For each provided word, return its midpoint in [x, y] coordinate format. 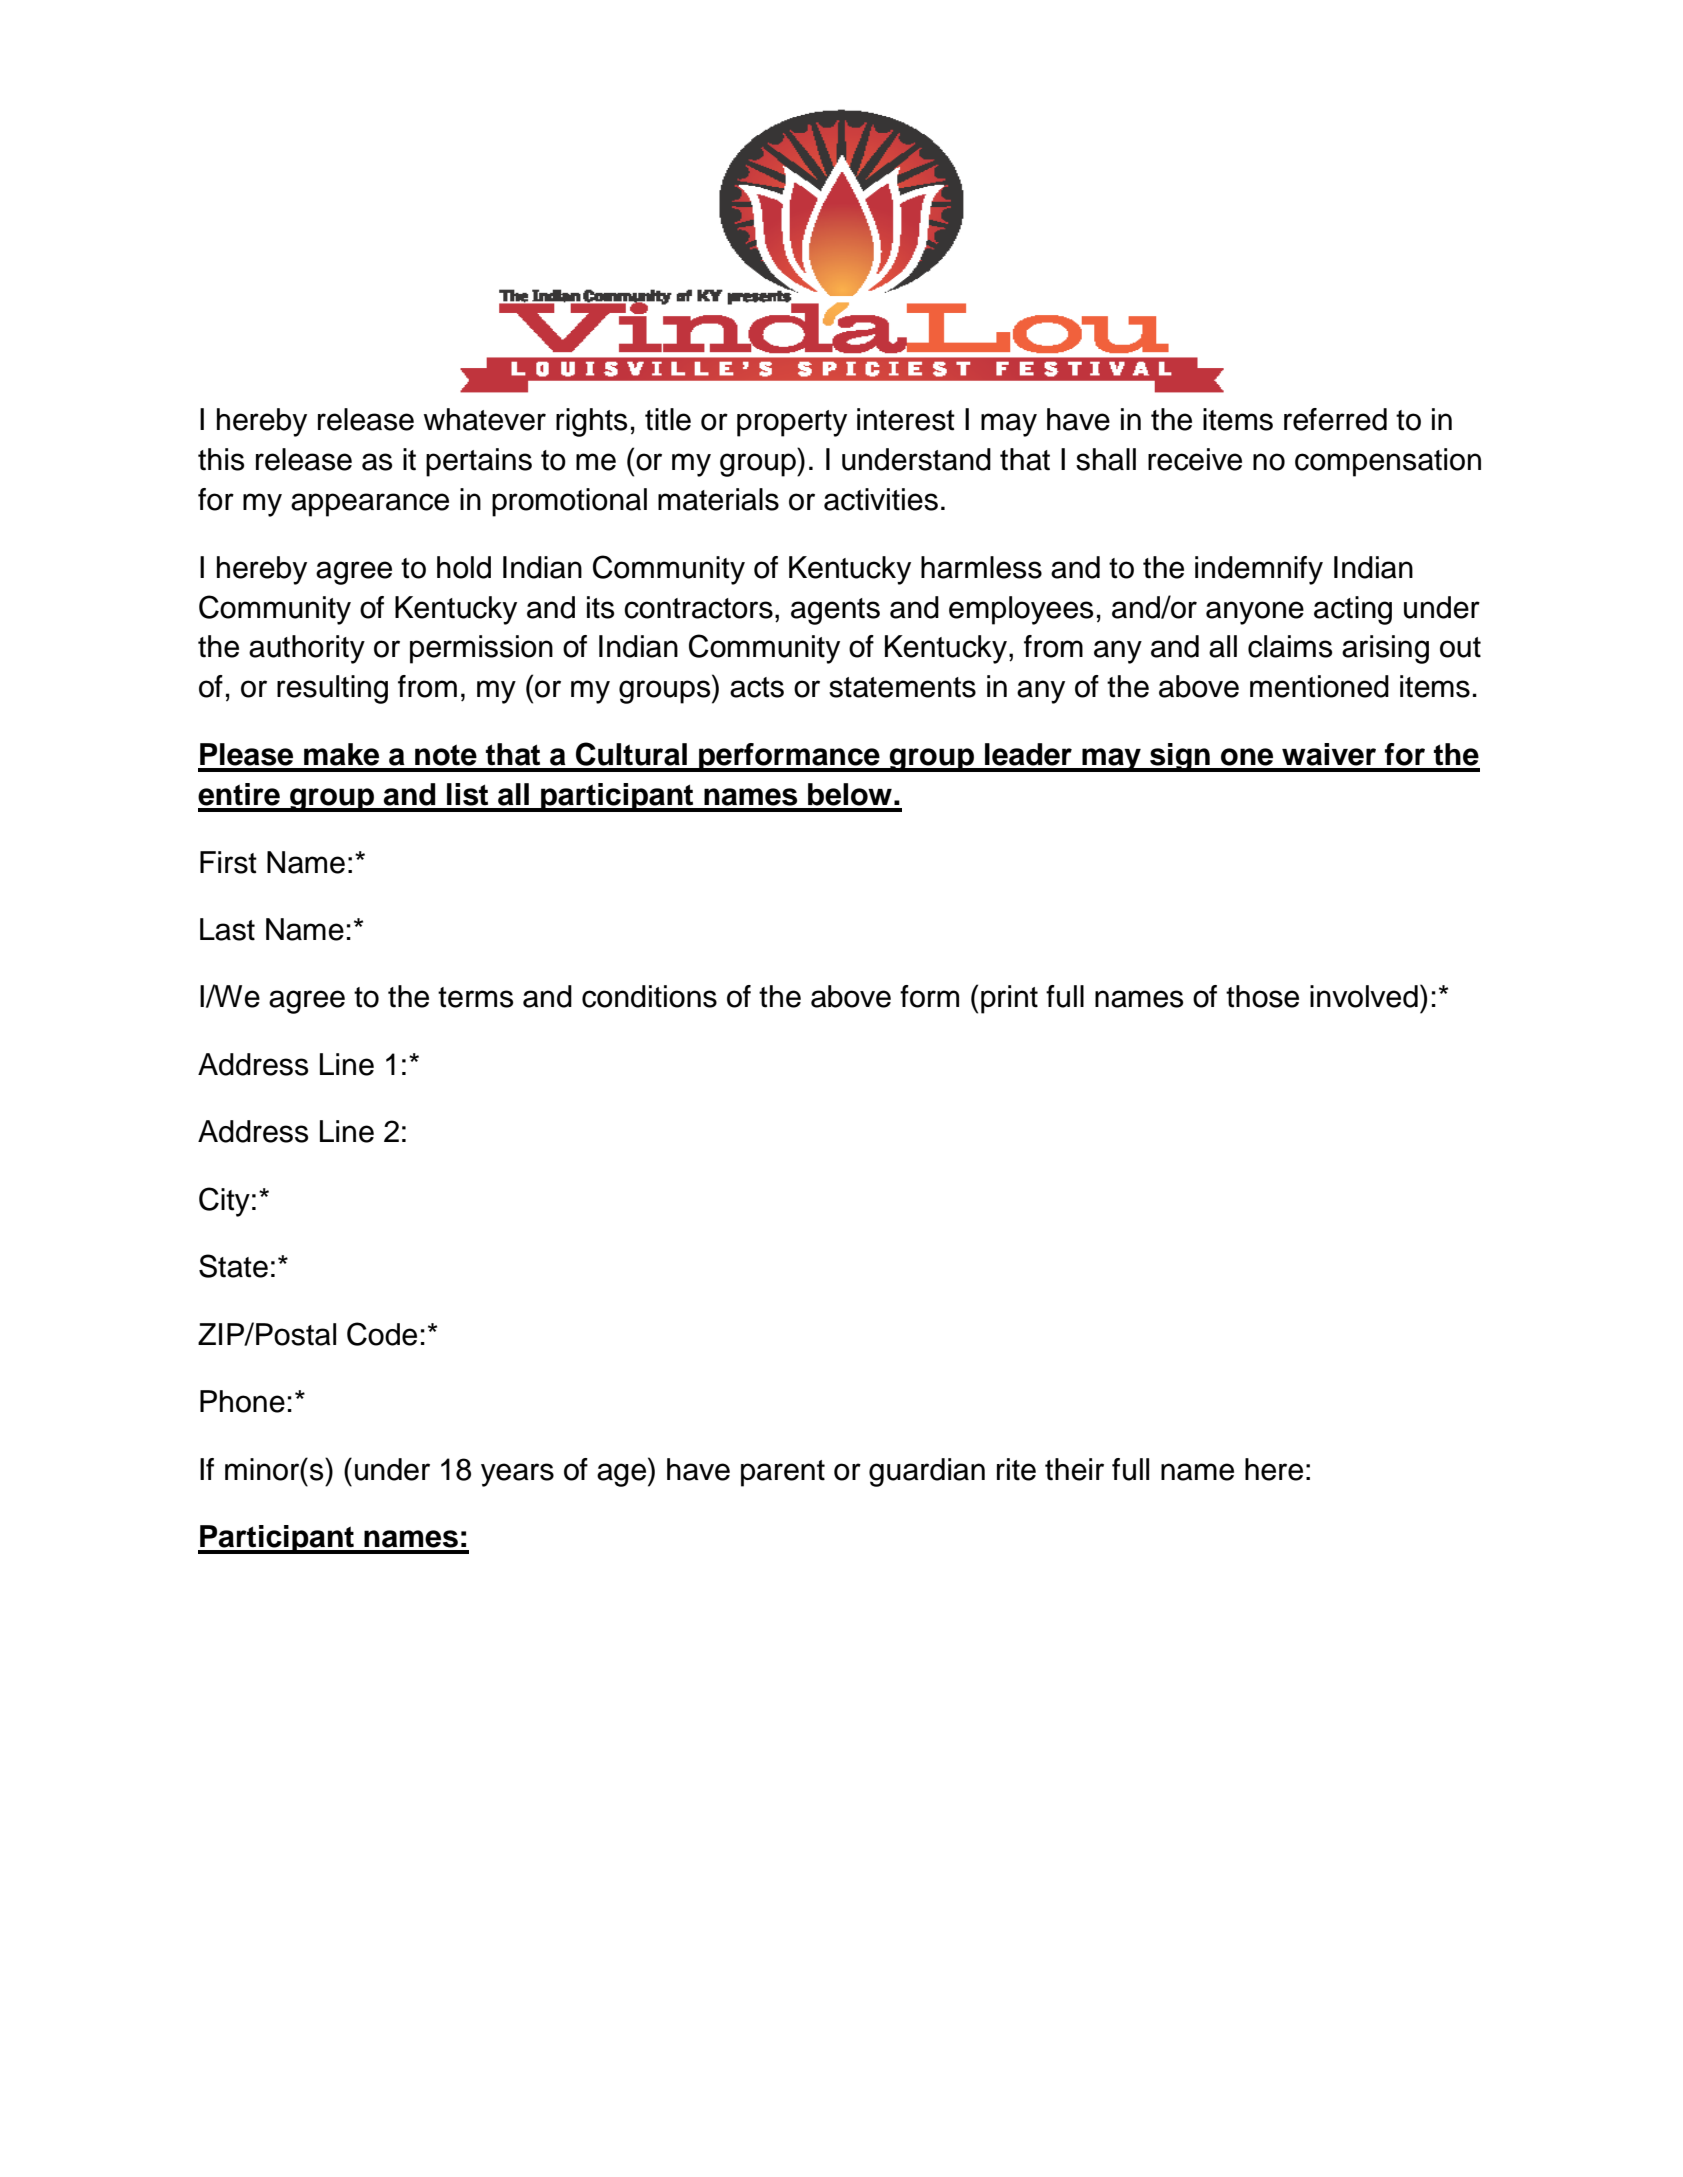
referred [1335, 419]
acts [757, 687]
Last [227, 929]
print [1009, 999]
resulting [332, 689]
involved [1364, 996]
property [792, 423]
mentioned [1319, 686]
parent [783, 1473]
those [1262, 996]
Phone [242, 1401]
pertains [479, 462]
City [224, 1202]
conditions [649, 996]
